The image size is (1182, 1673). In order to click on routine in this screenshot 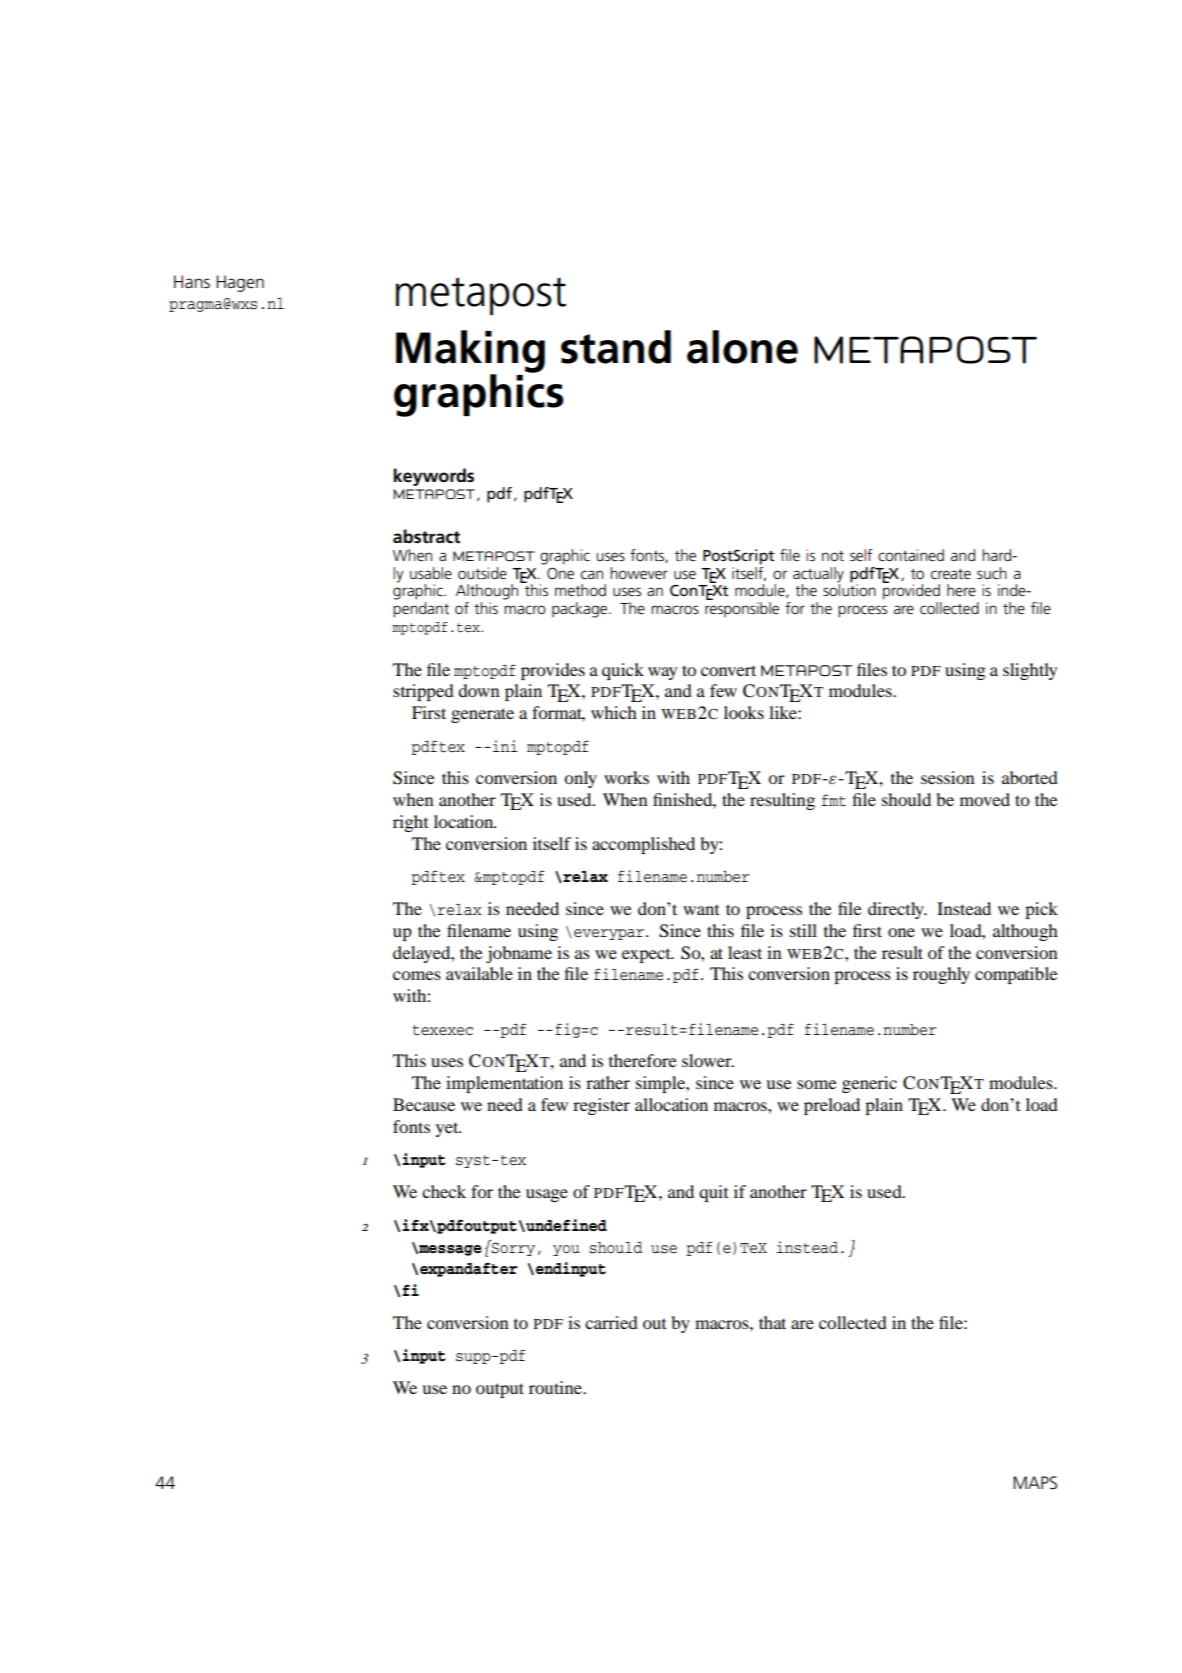, I will do `click(556, 1387)`.
